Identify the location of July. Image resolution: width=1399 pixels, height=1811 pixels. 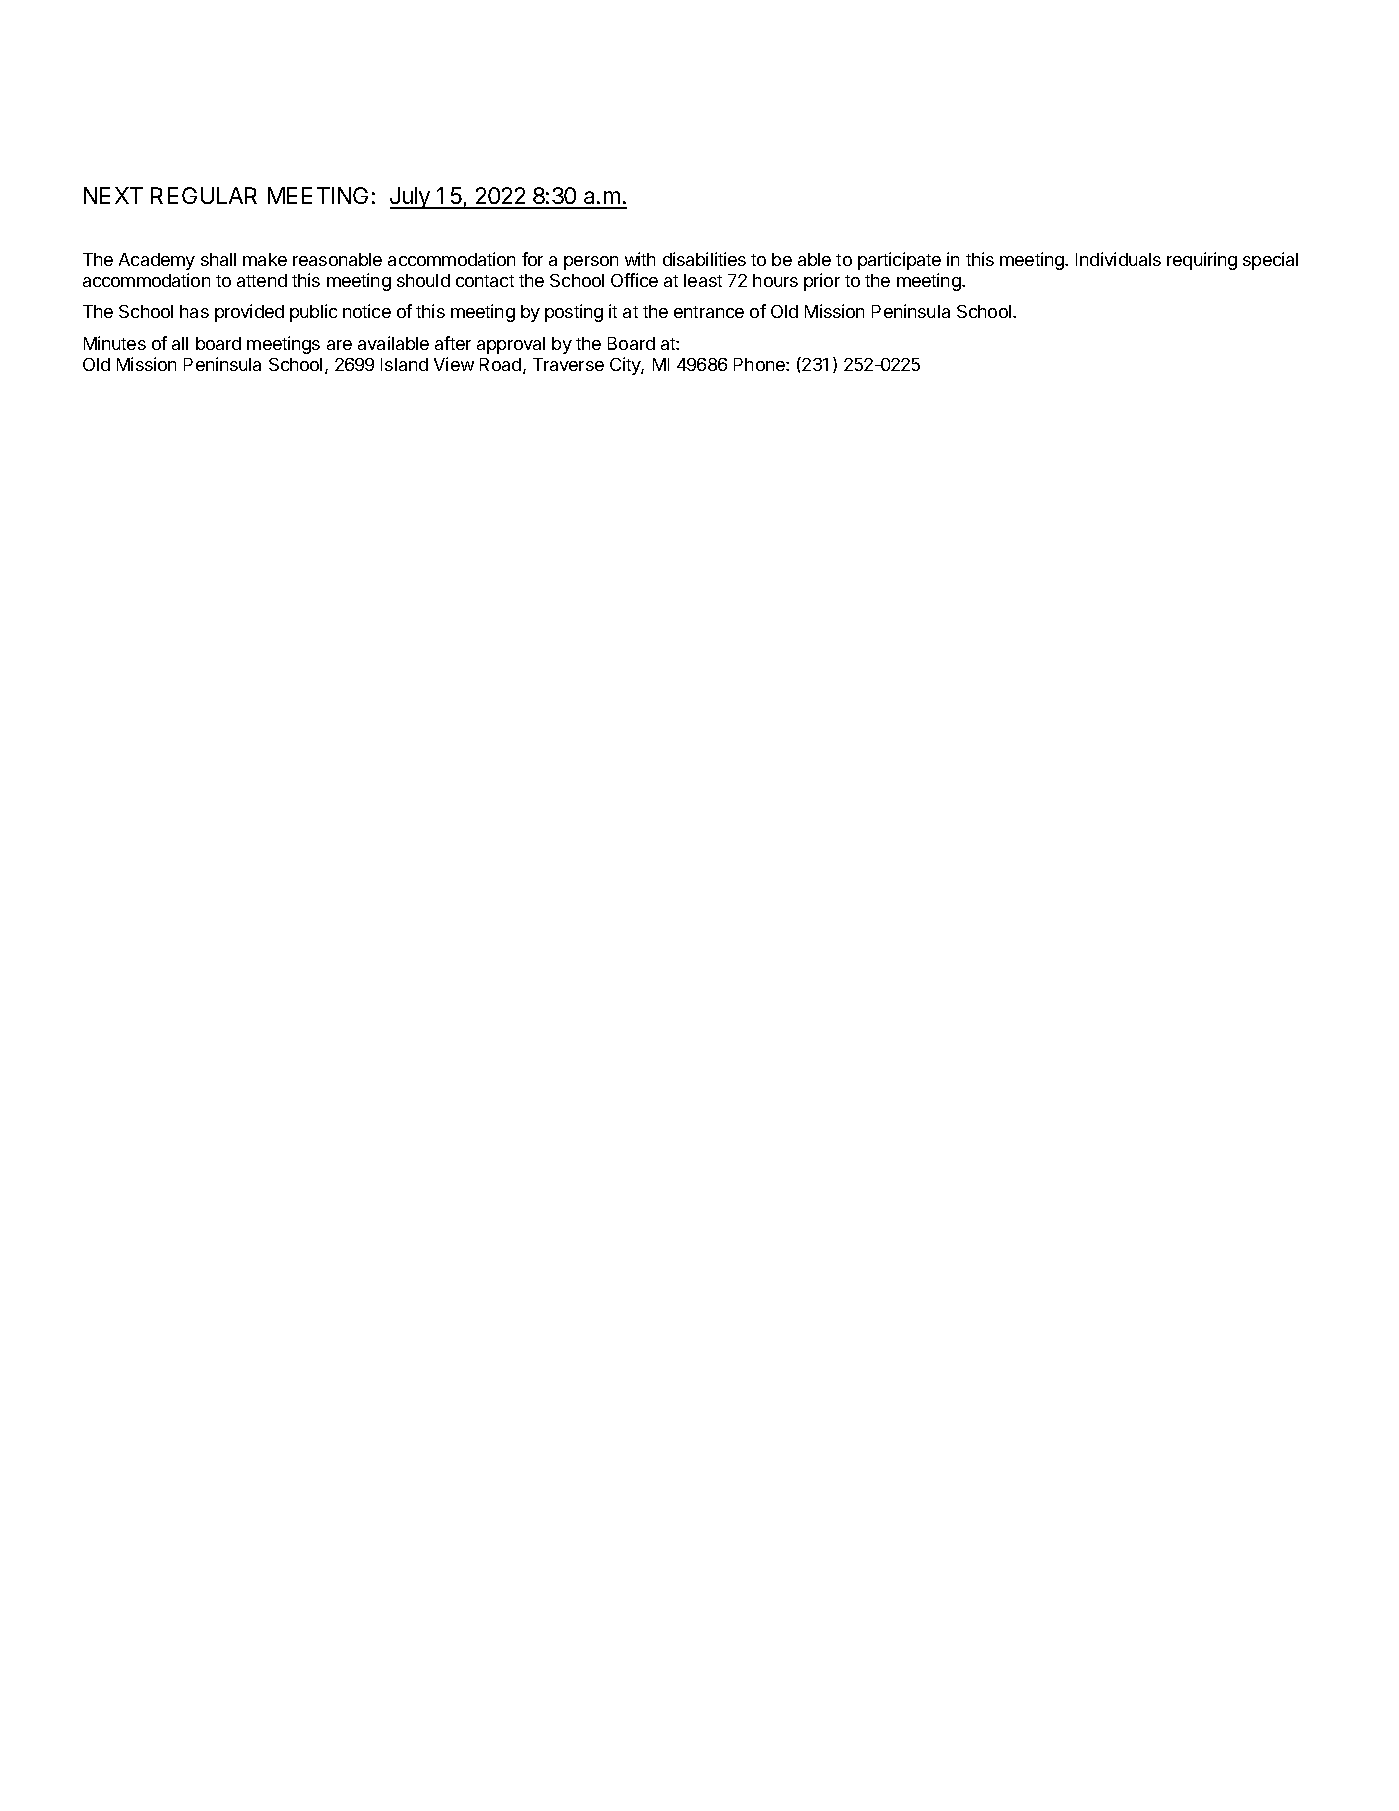
(411, 198).
